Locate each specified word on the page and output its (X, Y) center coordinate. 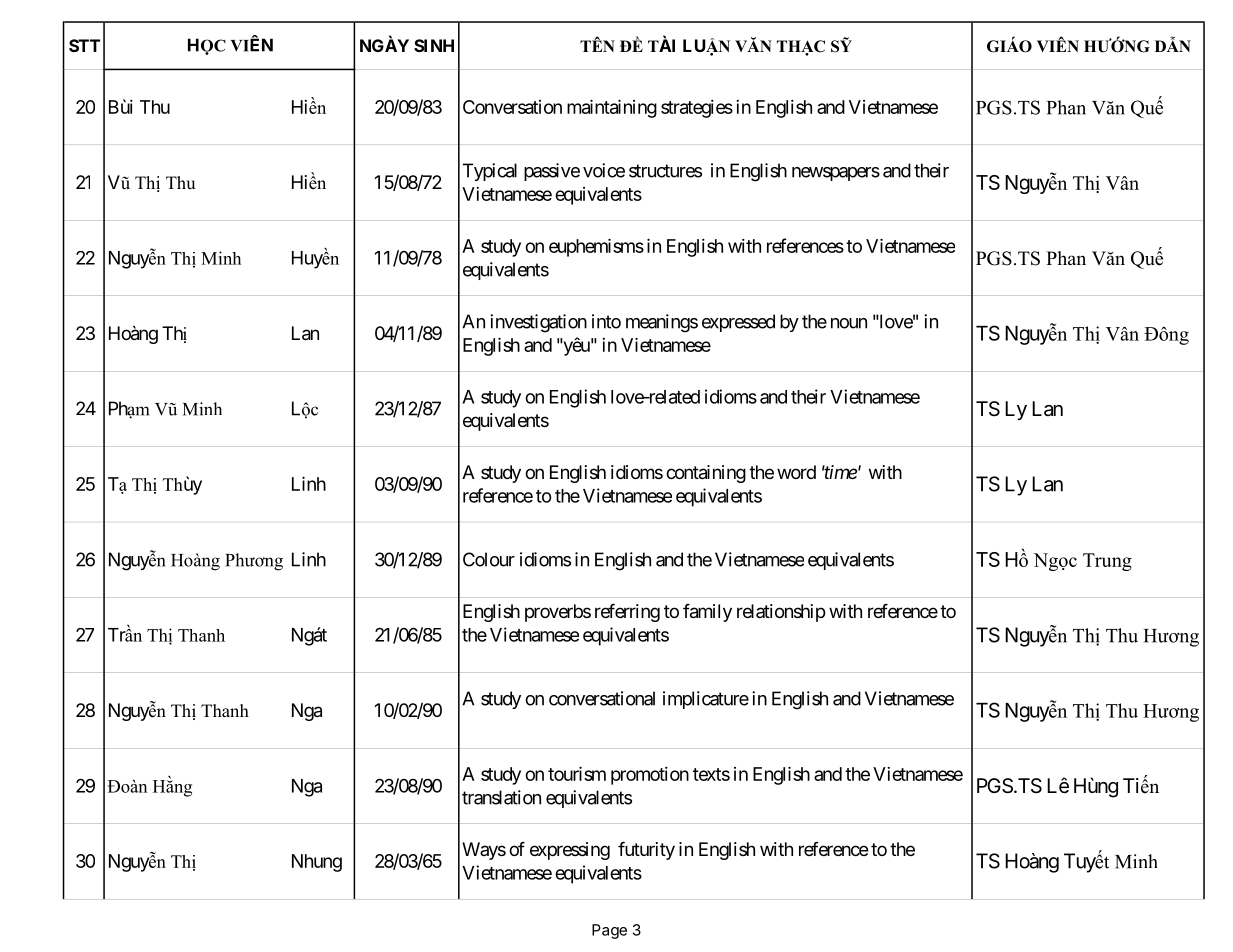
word (796, 472)
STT (84, 45)
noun (849, 323)
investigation (538, 323)
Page (609, 931)
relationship (781, 613)
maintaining (612, 109)
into (606, 321)
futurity (646, 851)
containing (706, 474)
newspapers (836, 174)
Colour (489, 559)
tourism (577, 774)
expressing (570, 851)
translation (501, 797)
